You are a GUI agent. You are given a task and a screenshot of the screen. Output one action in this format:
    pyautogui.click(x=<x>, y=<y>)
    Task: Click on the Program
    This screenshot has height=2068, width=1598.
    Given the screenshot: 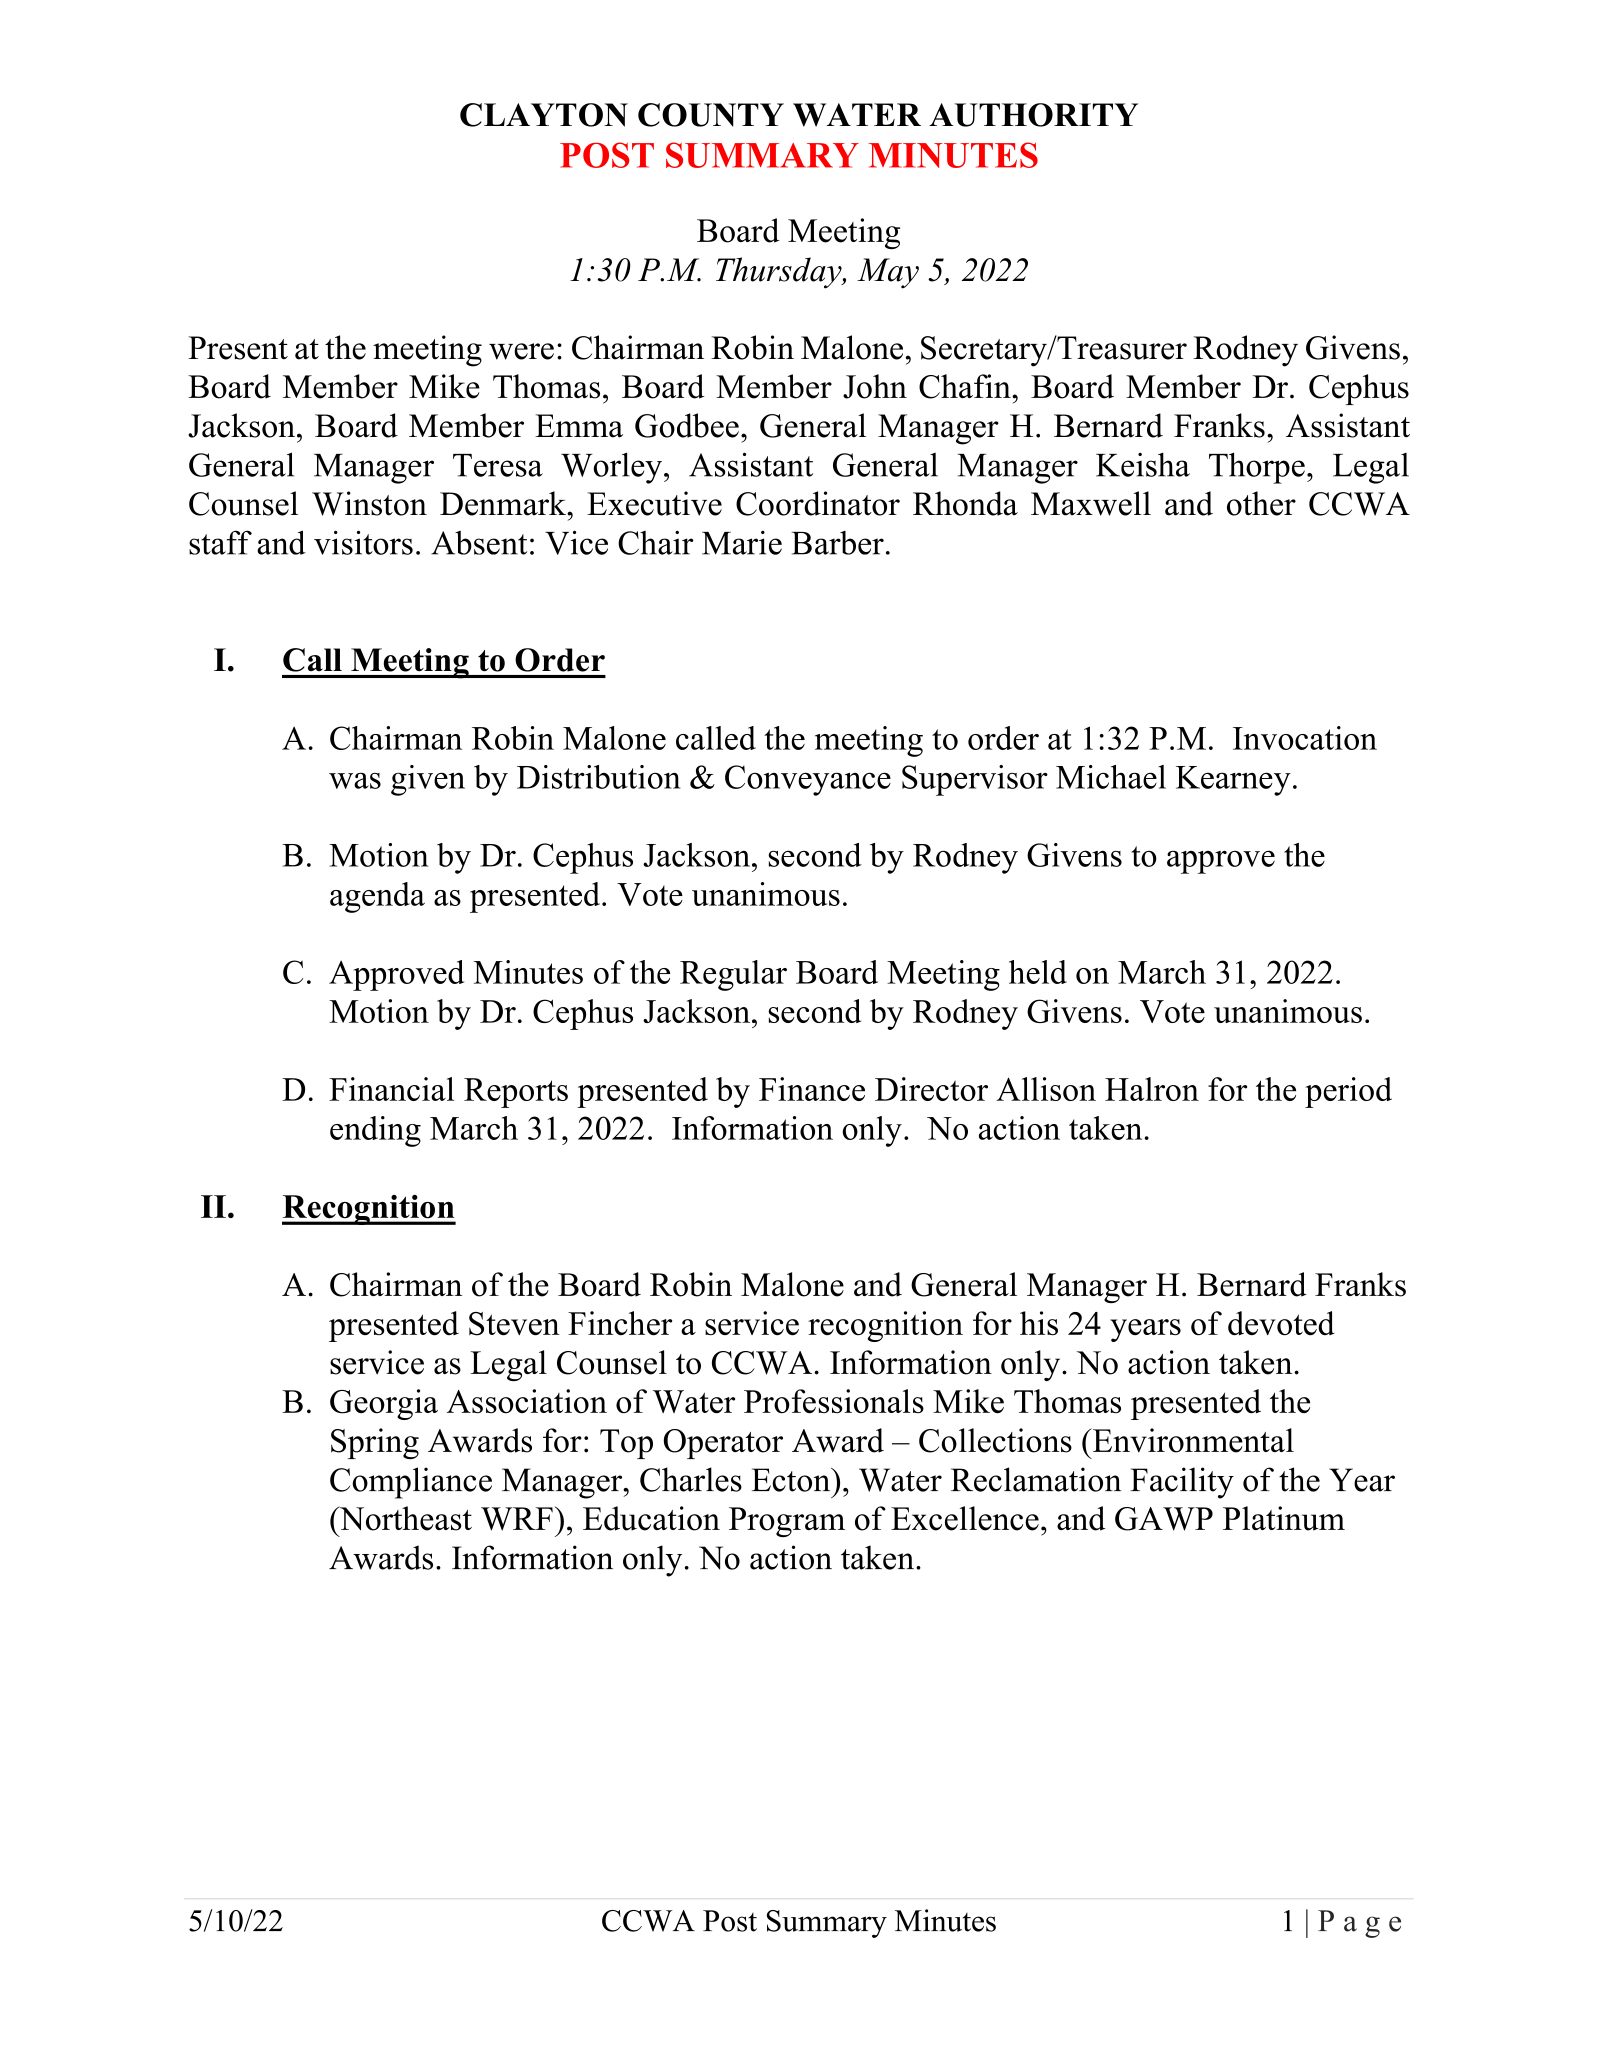 What is the action you would take?
    pyautogui.click(x=787, y=1522)
